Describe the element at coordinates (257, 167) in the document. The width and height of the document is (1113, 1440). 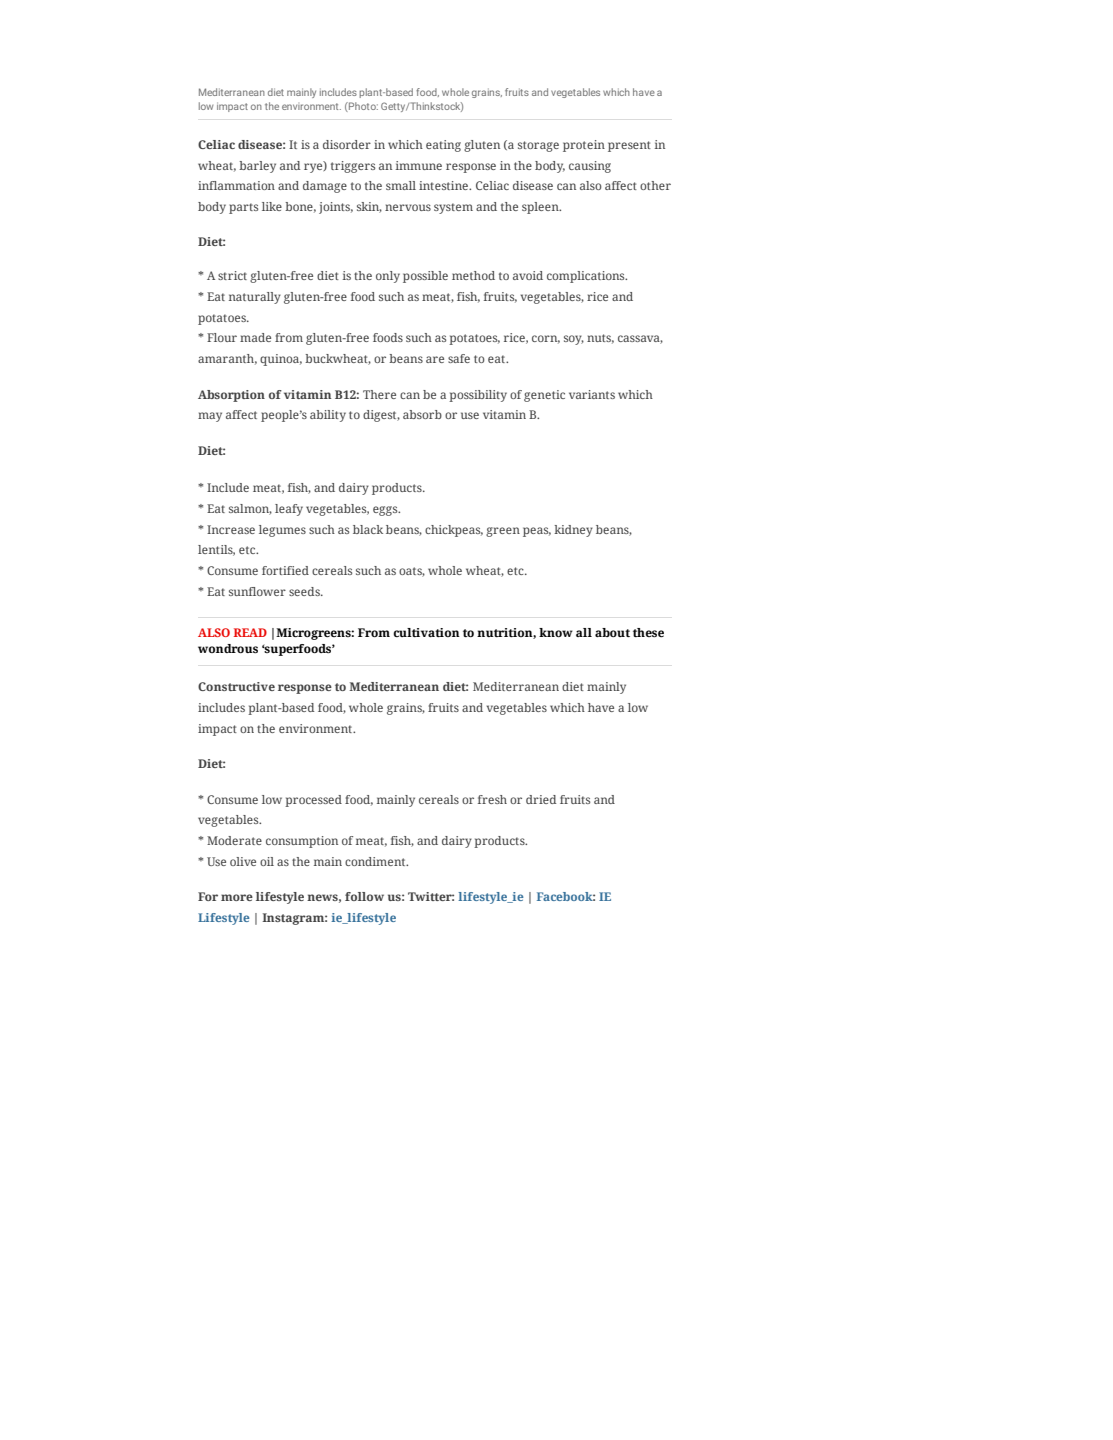
I see `barley` at that location.
